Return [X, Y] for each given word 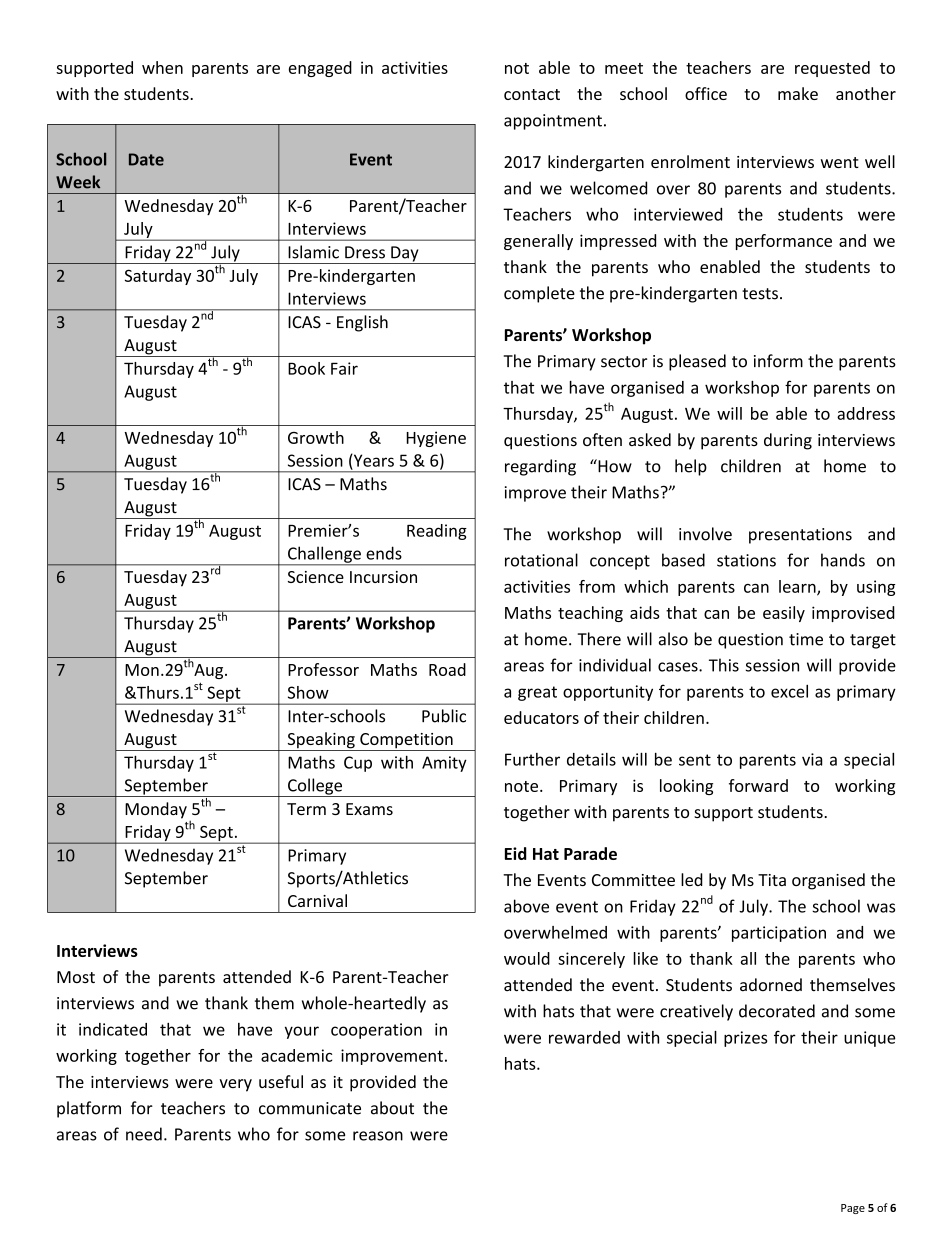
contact [532, 94]
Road [447, 669]
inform [778, 361]
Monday [156, 810]
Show [308, 692]
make [798, 93]
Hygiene [436, 439]
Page [853, 1209]
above [526, 906]
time [806, 639]
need [144, 1134]
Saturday [158, 277]
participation [779, 934]
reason [378, 1136]
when [162, 67]
